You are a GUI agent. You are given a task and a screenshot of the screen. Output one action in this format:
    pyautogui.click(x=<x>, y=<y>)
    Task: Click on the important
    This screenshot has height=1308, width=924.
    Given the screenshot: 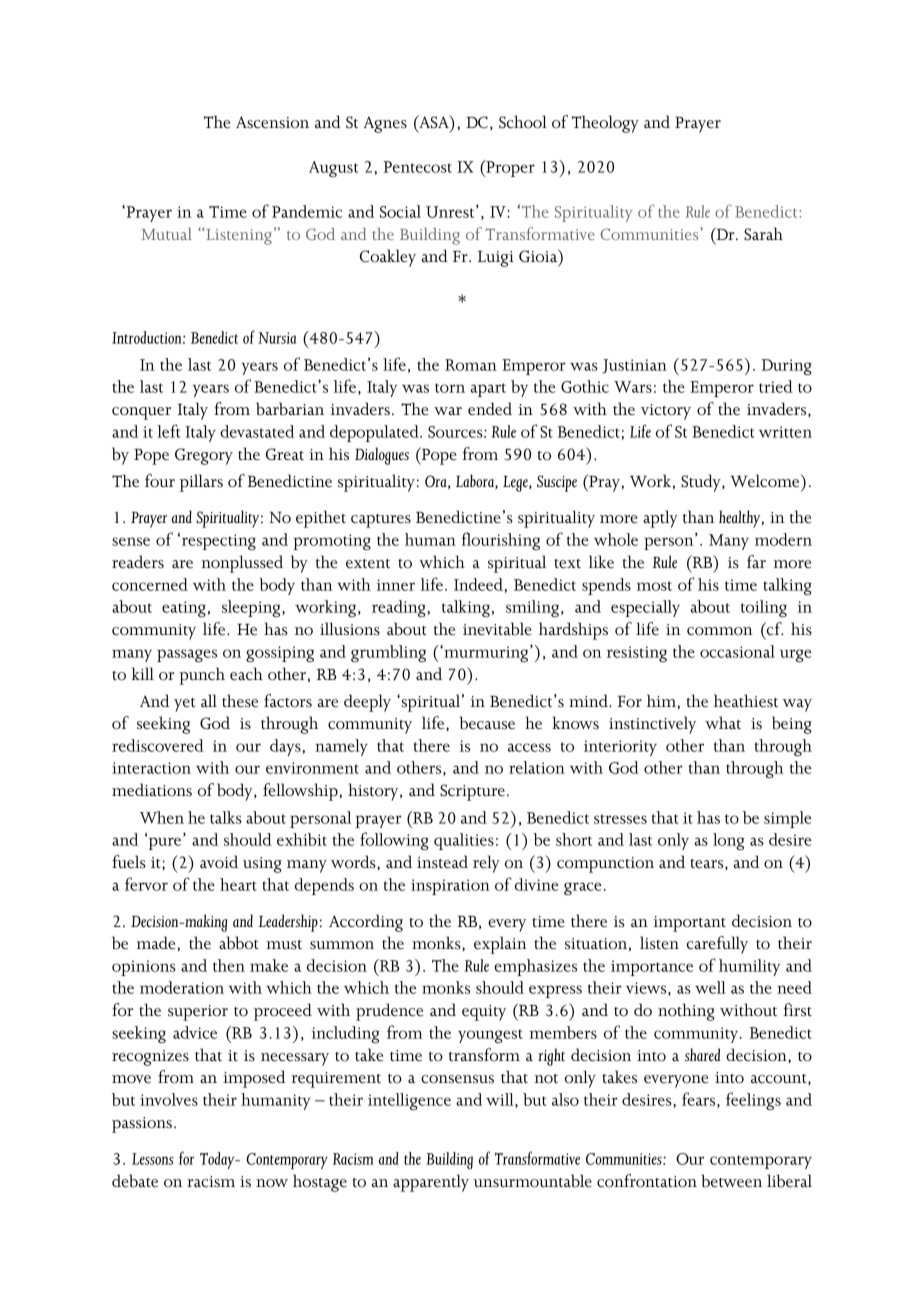 What is the action you would take?
    pyautogui.click(x=690, y=924)
